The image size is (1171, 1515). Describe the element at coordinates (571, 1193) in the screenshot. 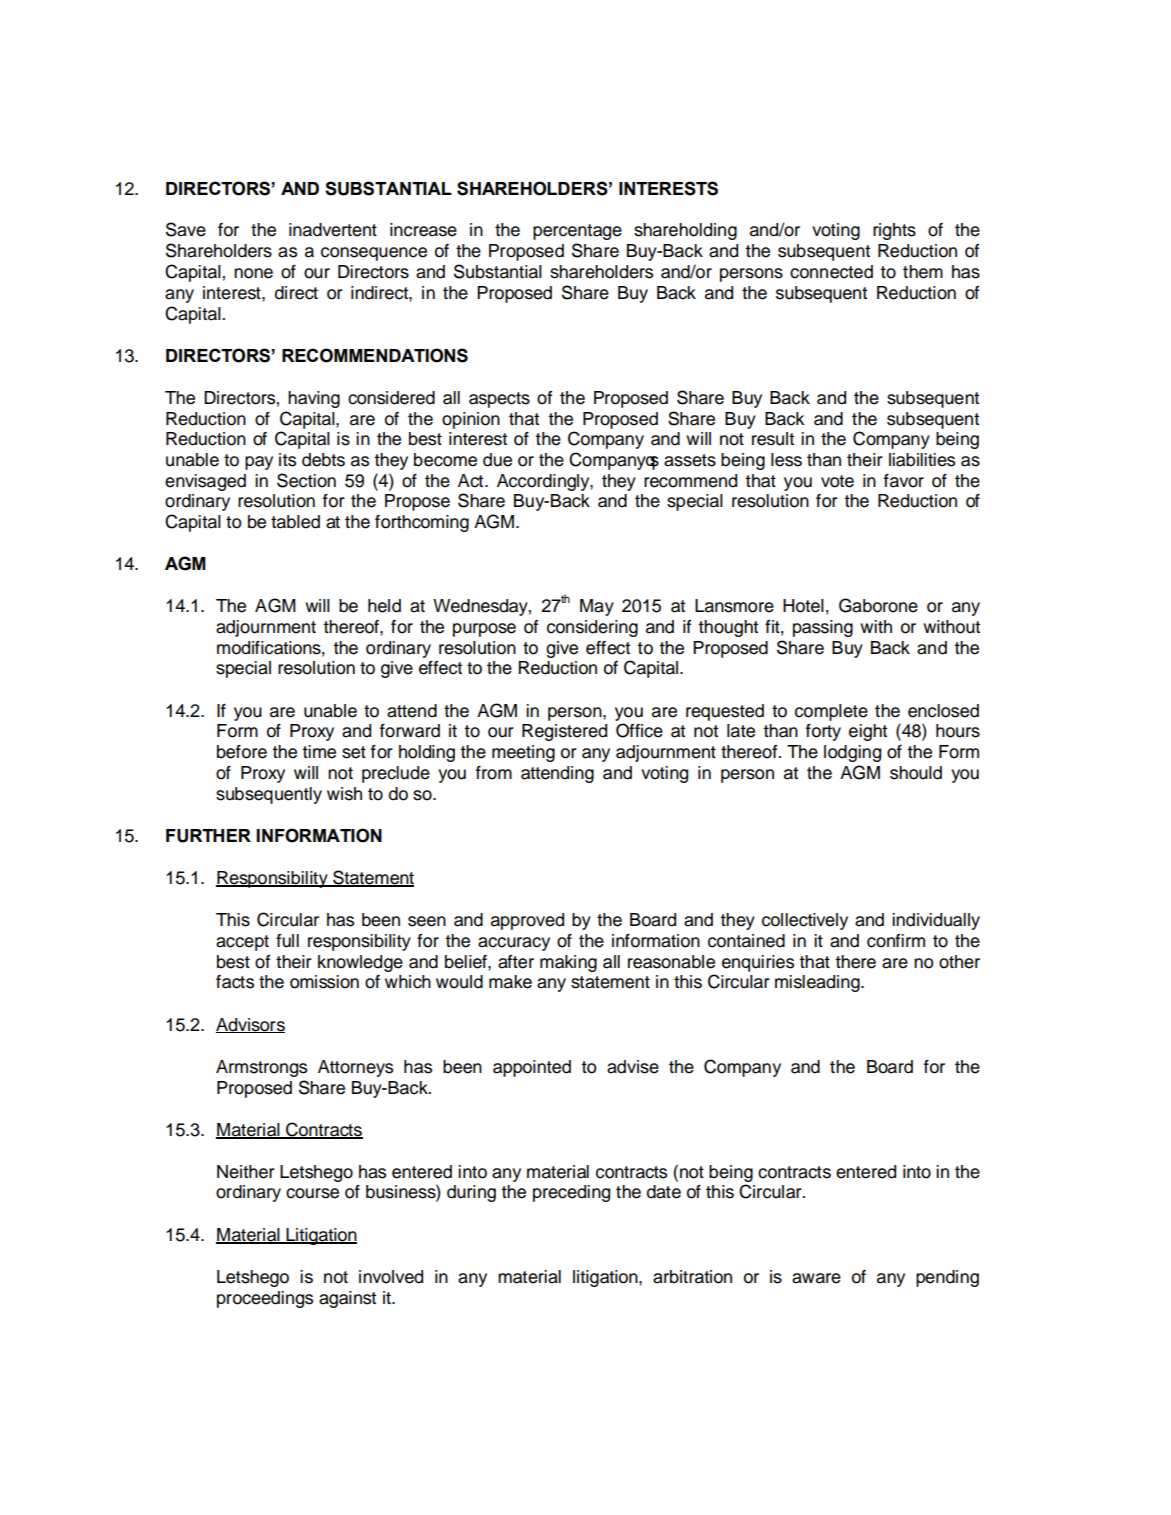

I see `preceding` at that location.
